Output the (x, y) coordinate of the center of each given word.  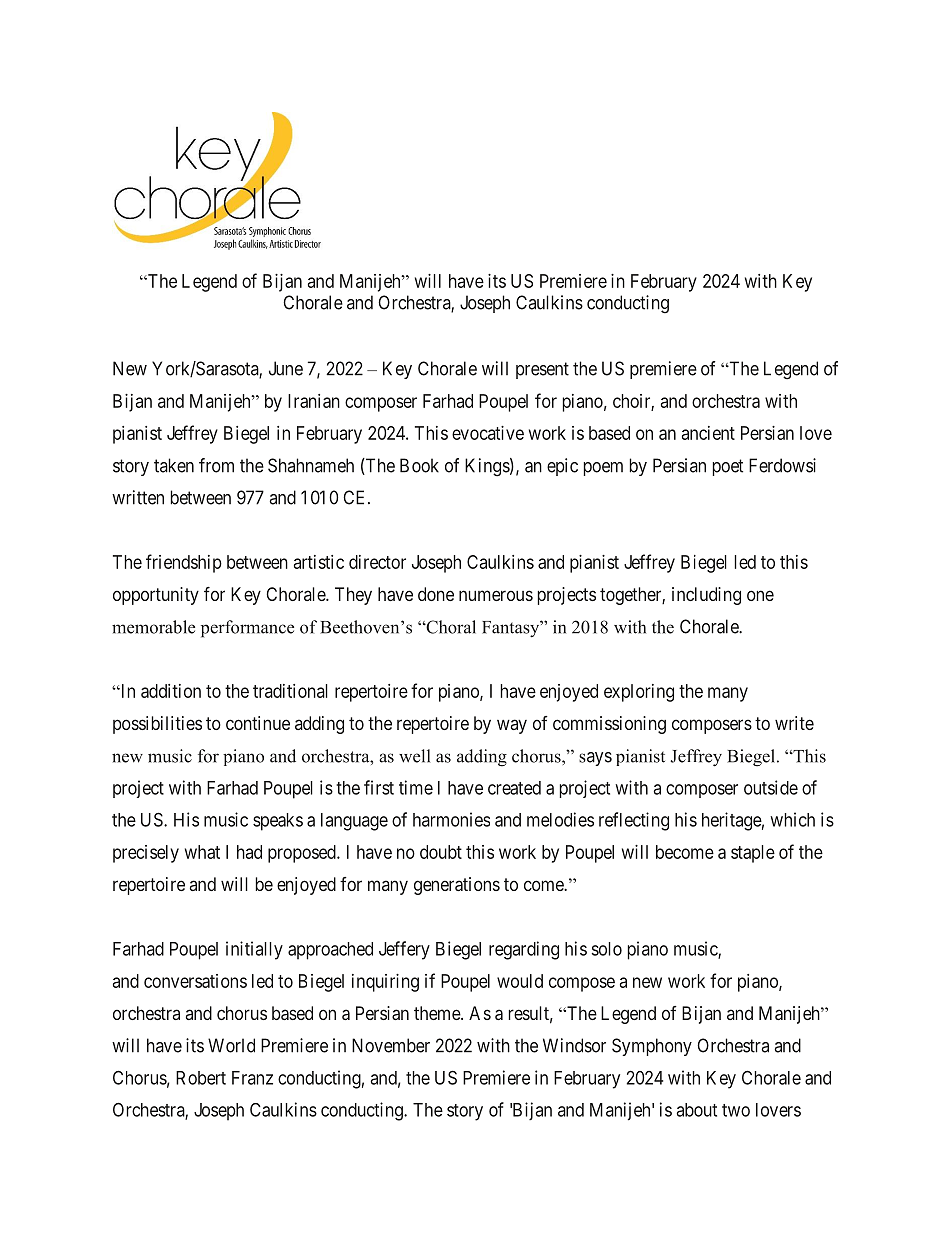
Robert (201, 1078)
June (286, 368)
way (512, 726)
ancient (708, 433)
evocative (488, 433)
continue (258, 723)
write (794, 723)
